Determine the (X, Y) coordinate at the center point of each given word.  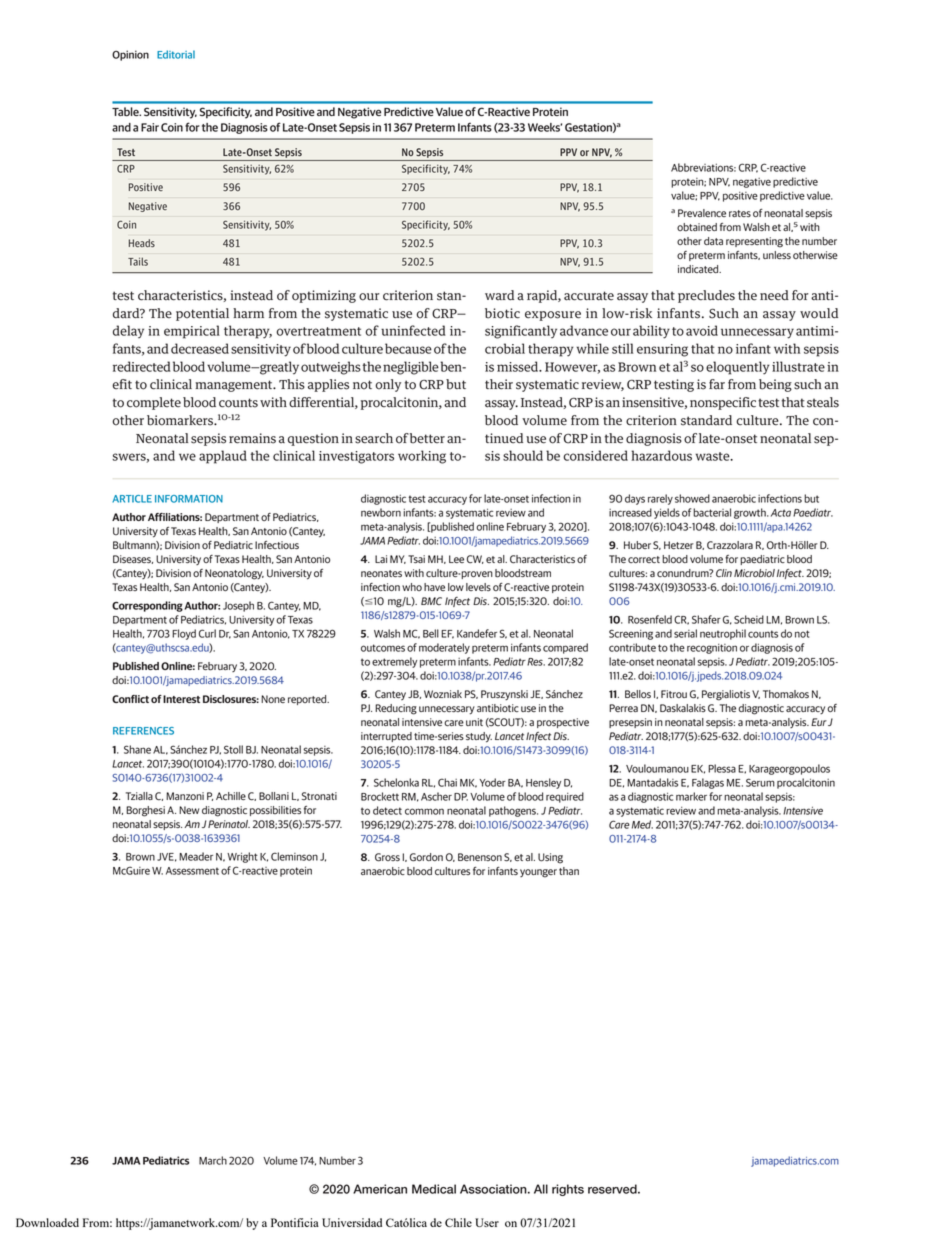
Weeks (545, 127)
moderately (444, 648)
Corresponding (147, 606)
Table (126, 111)
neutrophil (723, 634)
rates (740, 213)
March (213, 1160)
